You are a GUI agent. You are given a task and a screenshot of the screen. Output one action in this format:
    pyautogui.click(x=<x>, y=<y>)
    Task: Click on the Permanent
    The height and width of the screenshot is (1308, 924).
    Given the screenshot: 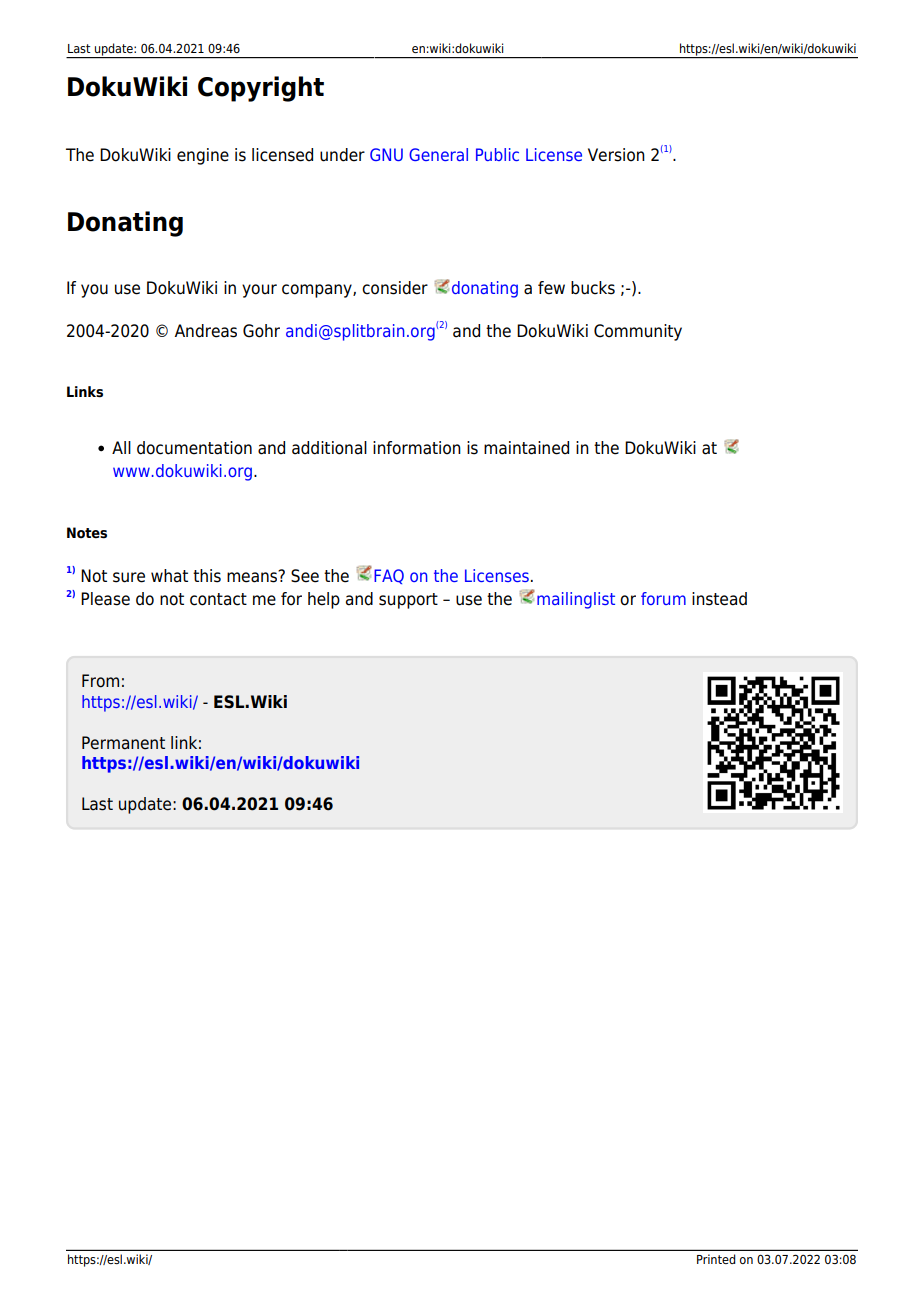 What is the action you would take?
    pyautogui.click(x=123, y=743)
